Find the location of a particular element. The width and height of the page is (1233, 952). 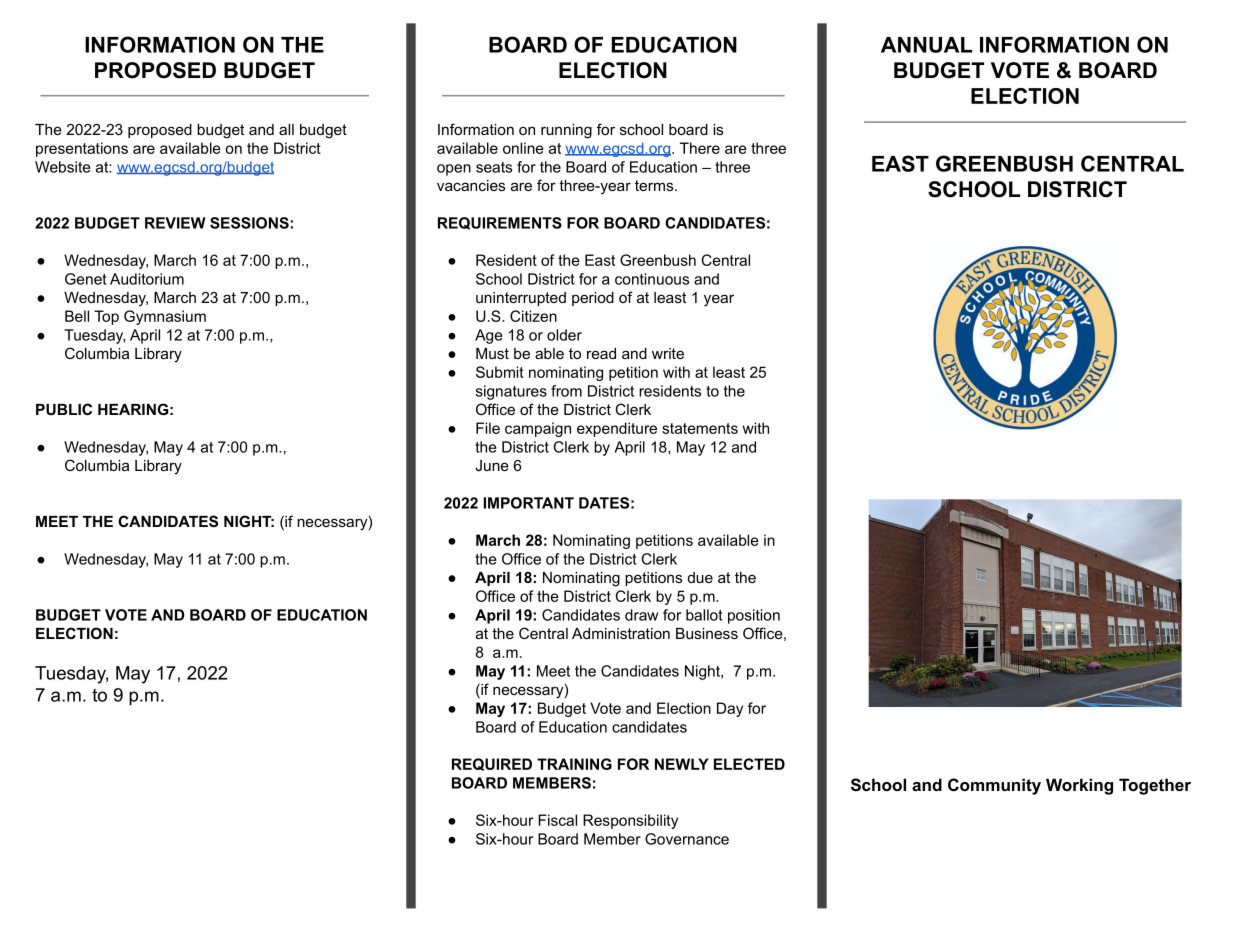

presentations is located at coordinates (82, 149).
